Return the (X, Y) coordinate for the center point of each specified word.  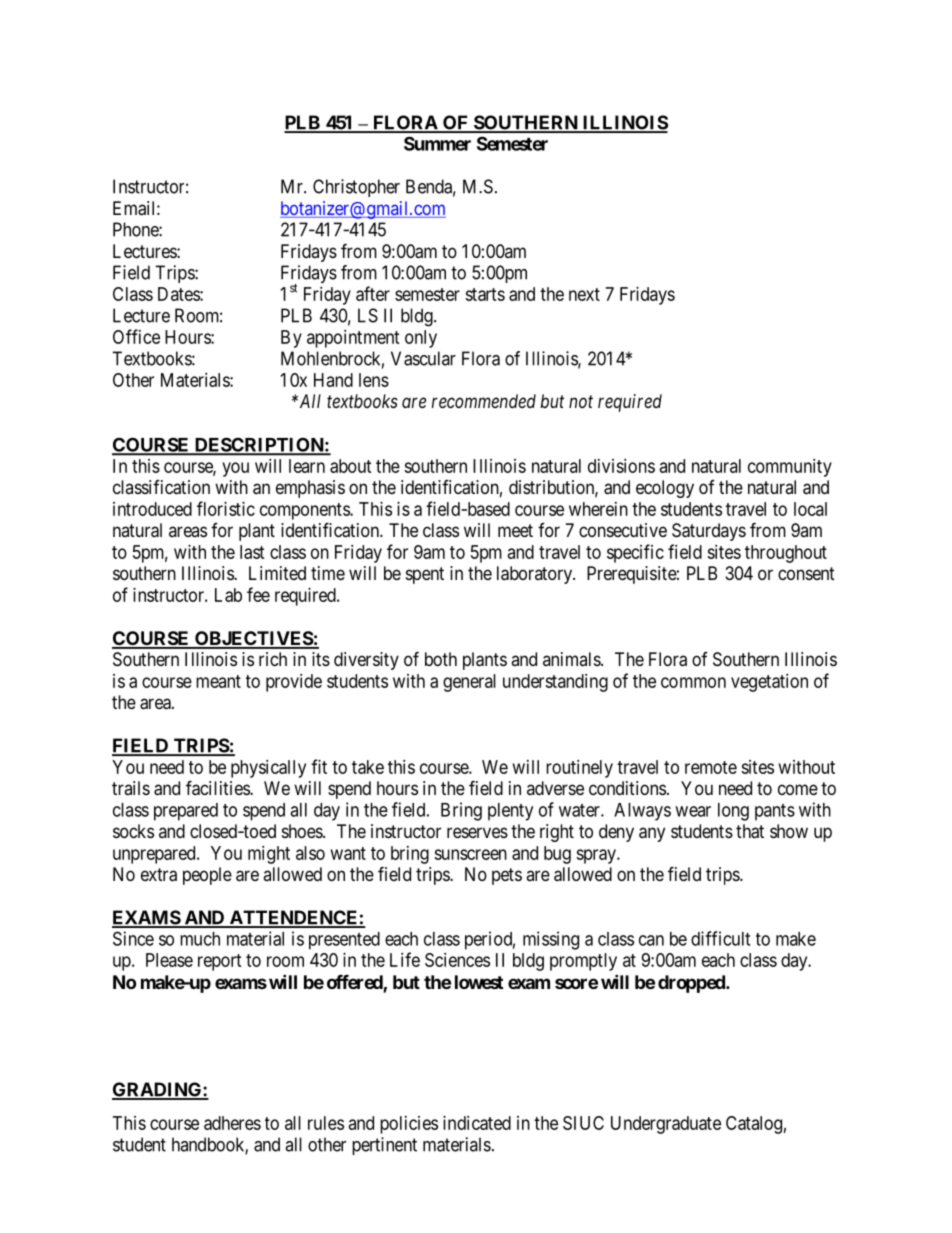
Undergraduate (666, 1125)
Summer (437, 143)
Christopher (356, 188)
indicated (477, 1123)
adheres (232, 1123)
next (584, 294)
